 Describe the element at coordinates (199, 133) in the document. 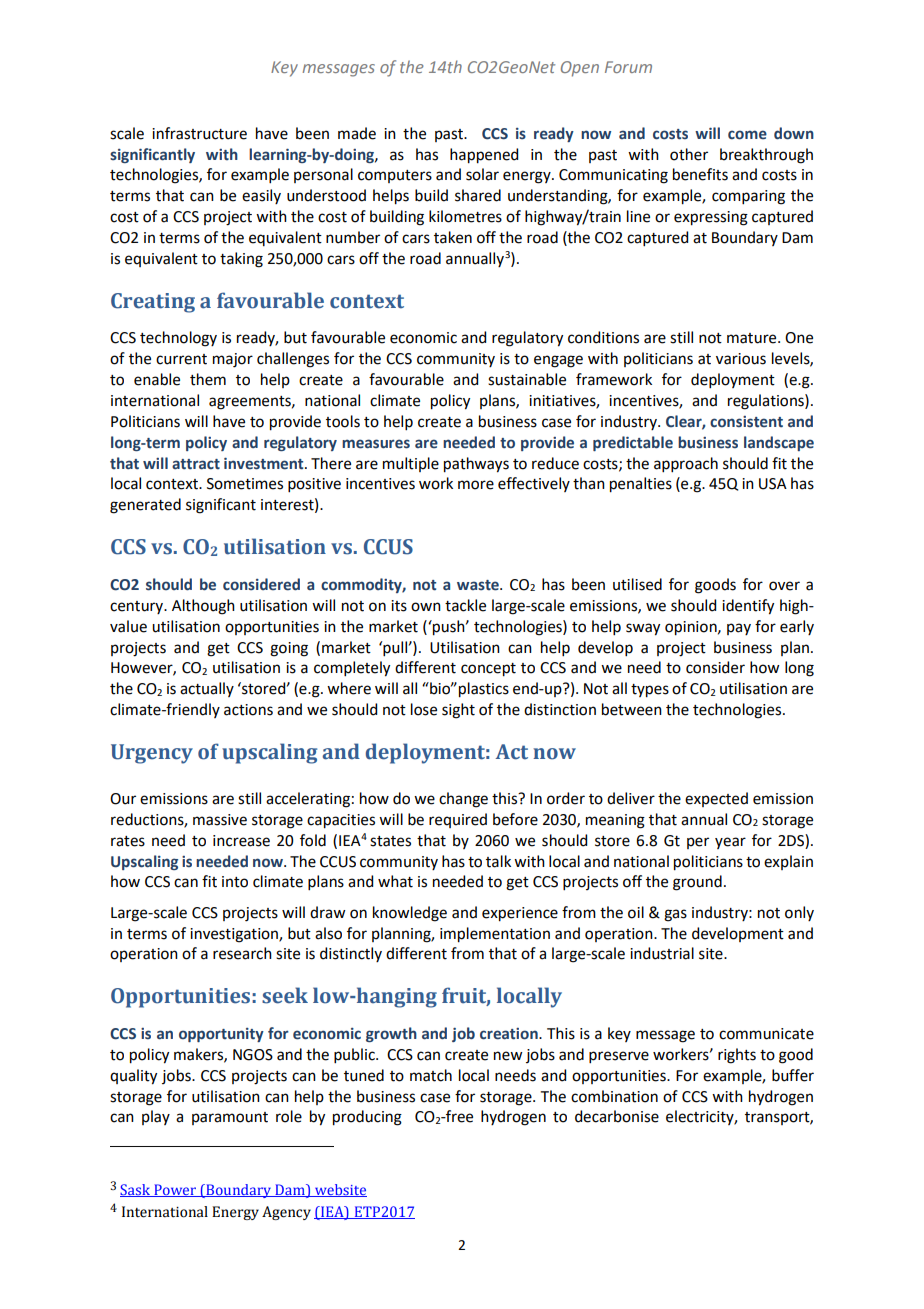

I see `infrastructure` at that location.
